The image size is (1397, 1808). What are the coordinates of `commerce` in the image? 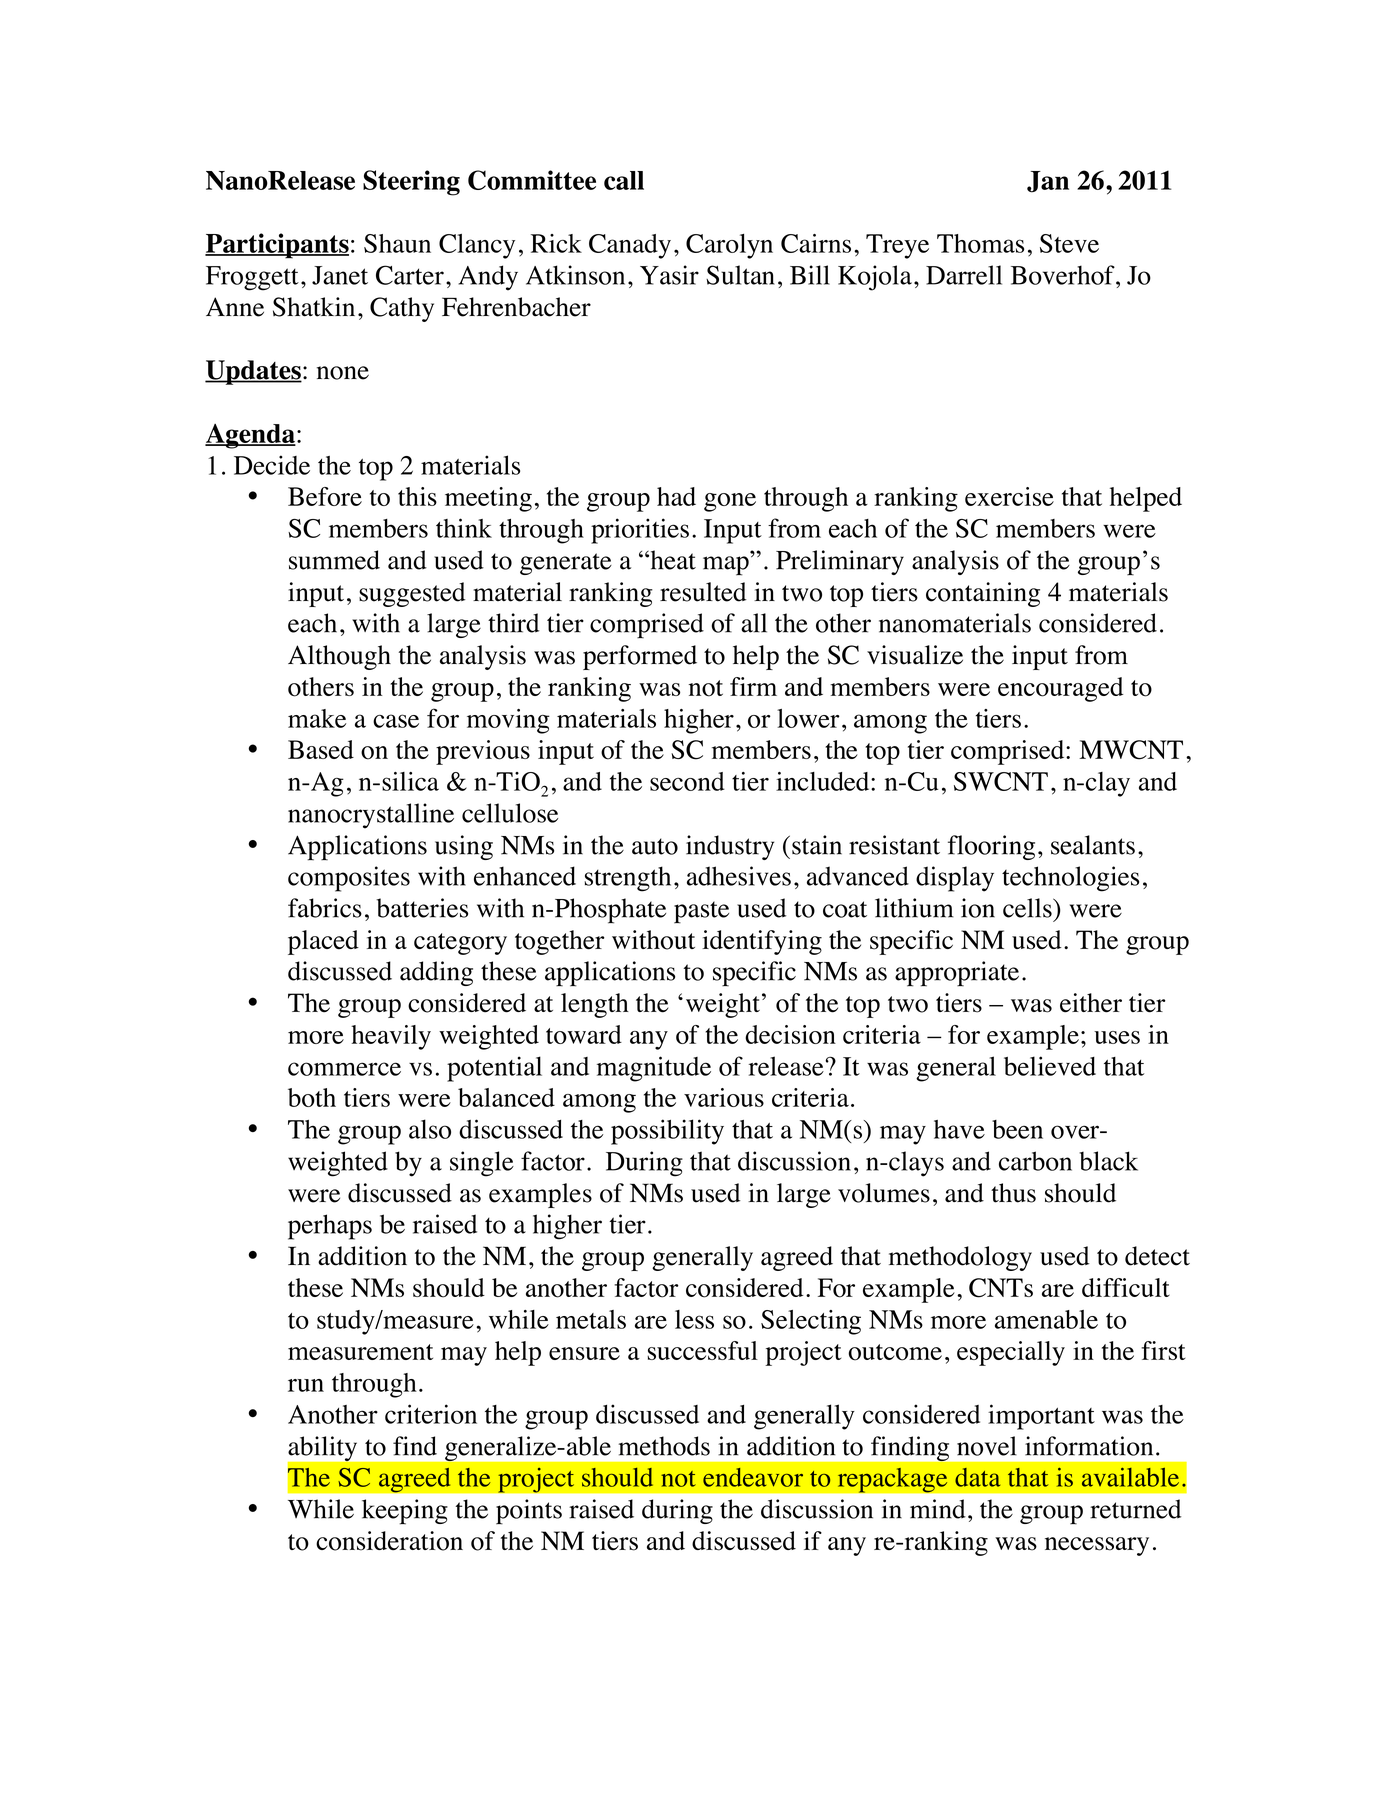 It's located at (344, 1069).
